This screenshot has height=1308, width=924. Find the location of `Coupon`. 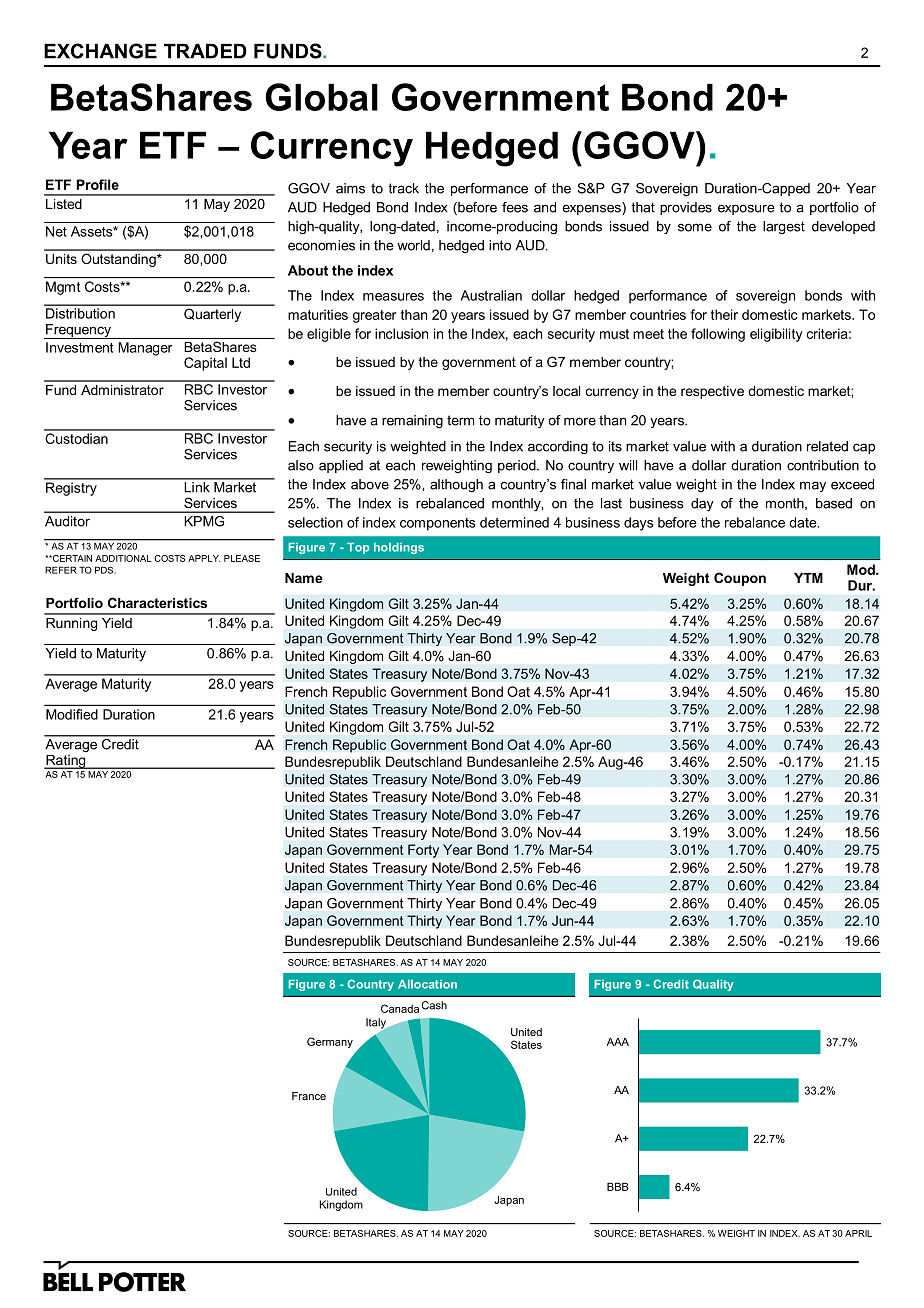

Coupon is located at coordinates (740, 579).
